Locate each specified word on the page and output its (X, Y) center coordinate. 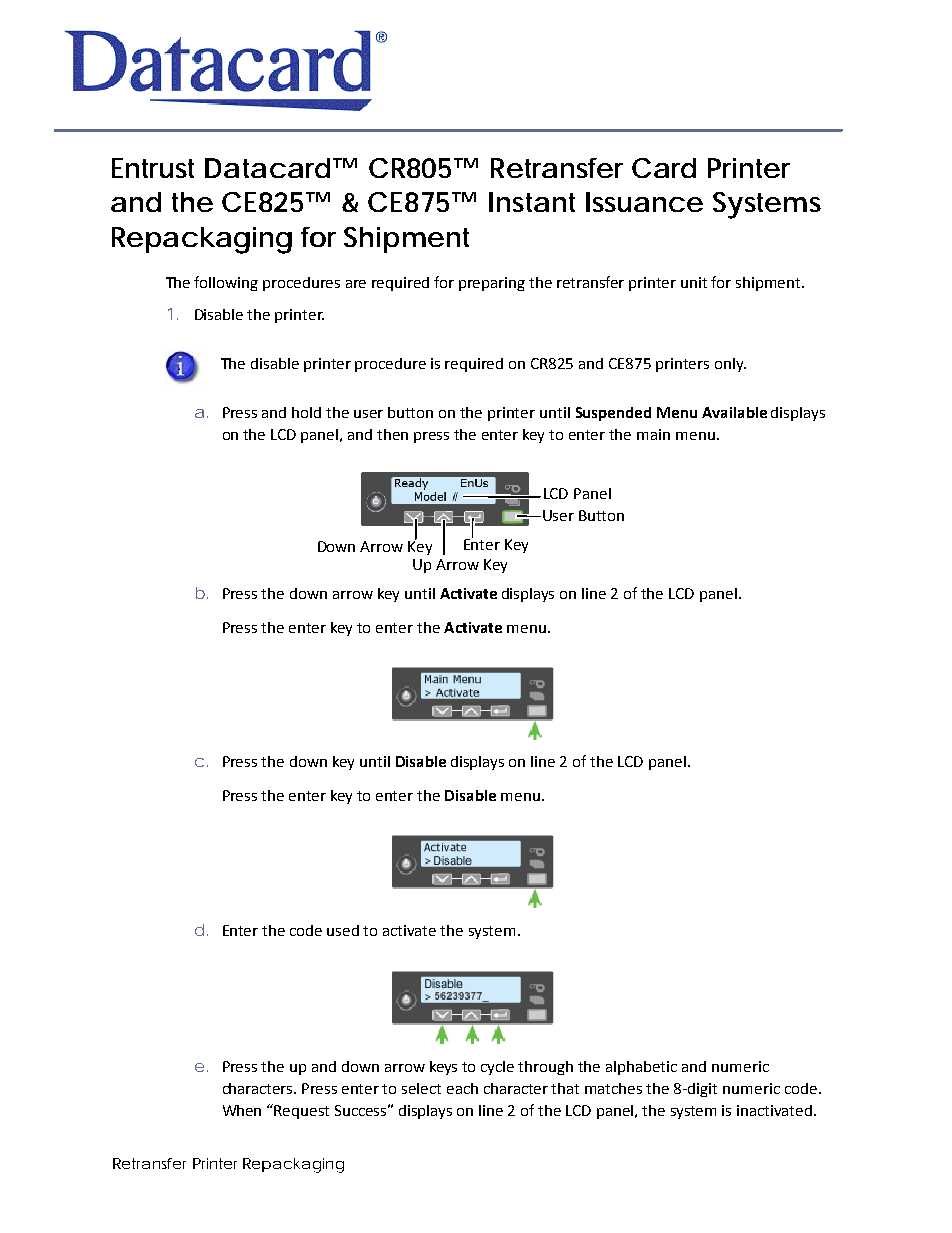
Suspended (613, 414)
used (343, 930)
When (242, 1110)
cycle (497, 1068)
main (653, 434)
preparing (492, 284)
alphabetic (641, 1068)
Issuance (644, 202)
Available (734, 412)
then (392, 434)
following (226, 283)
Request (301, 1112)
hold (306, 412)
